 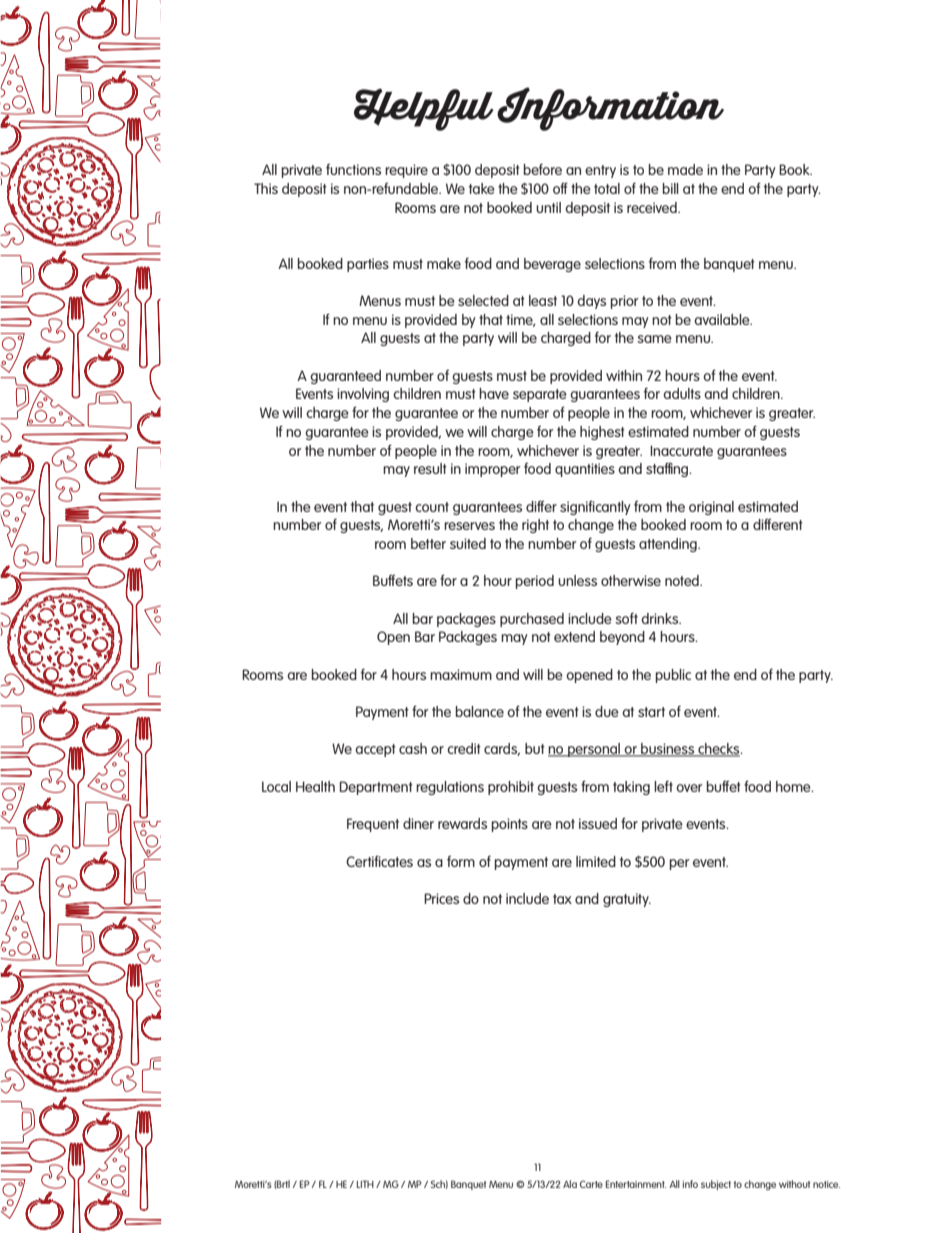 I want to click on accept, so click(x=375, y=750).
